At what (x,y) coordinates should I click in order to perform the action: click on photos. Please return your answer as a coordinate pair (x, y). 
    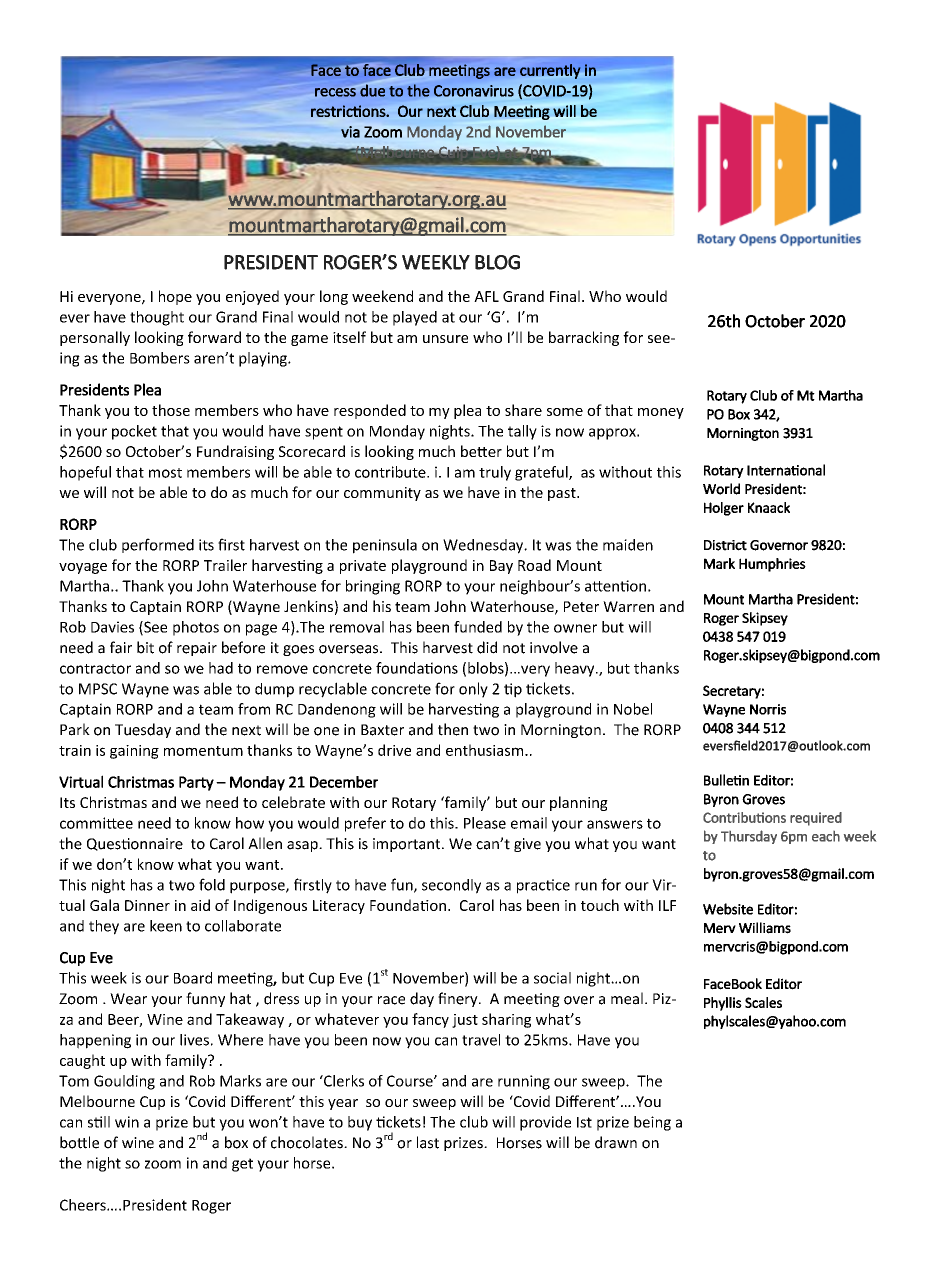
    Looking at the image, I should click on (196, 628).
